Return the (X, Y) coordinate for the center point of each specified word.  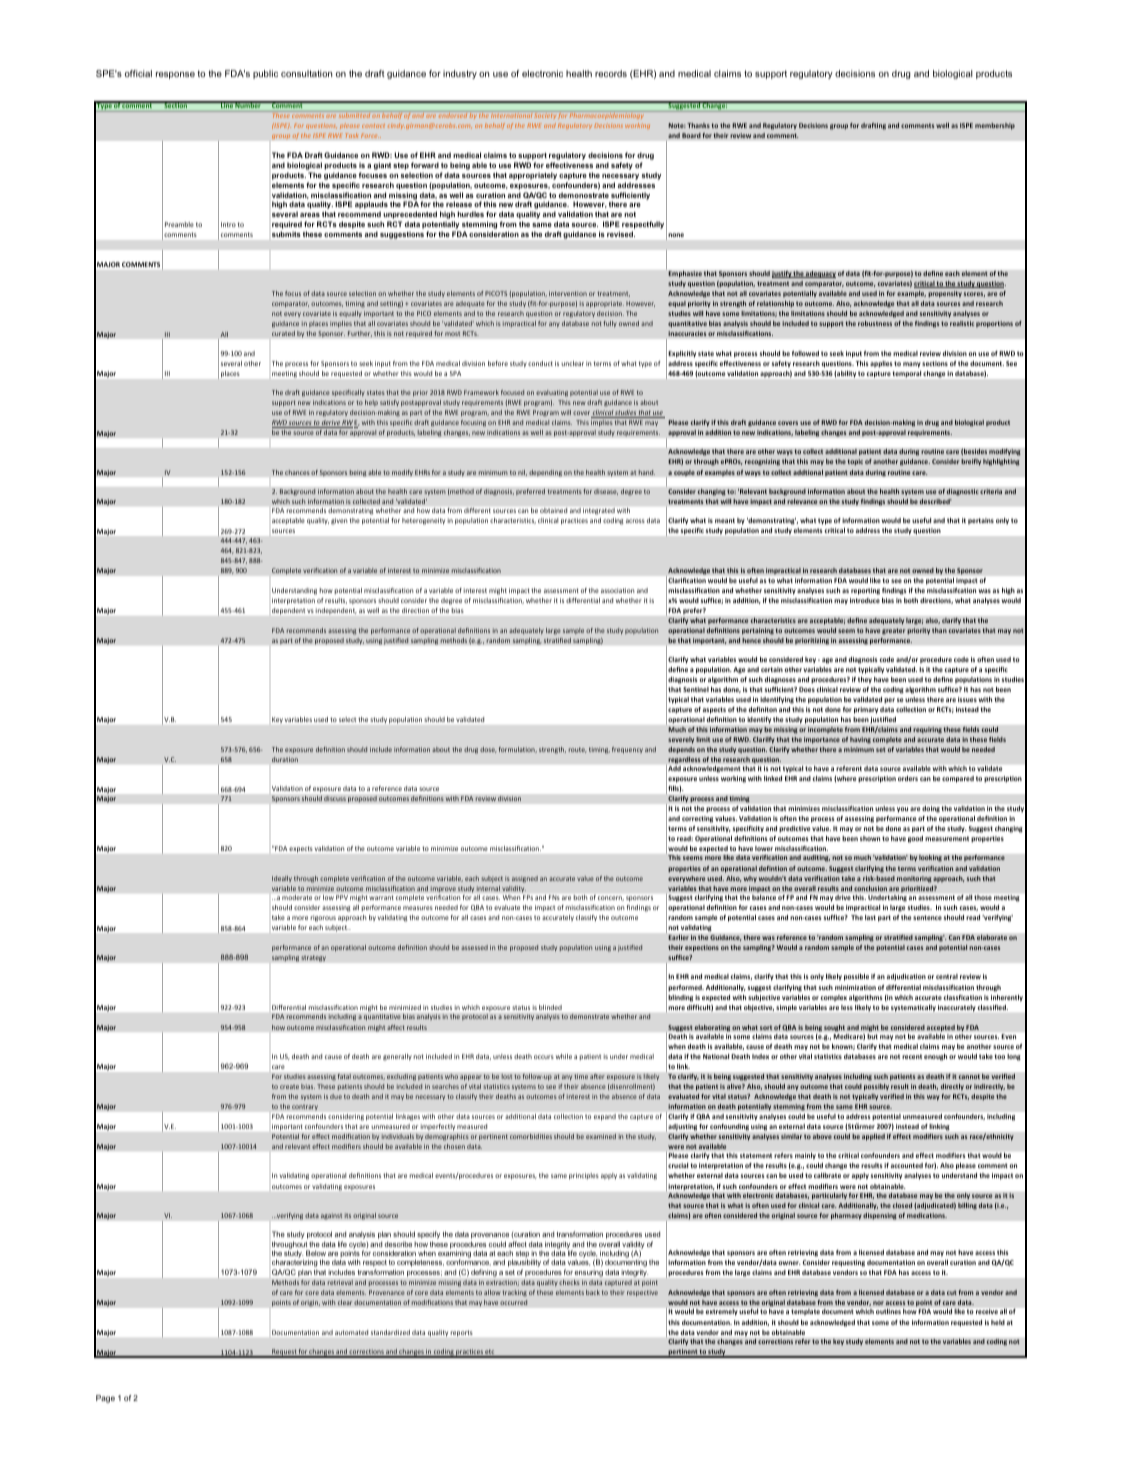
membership (995, 126)
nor (878, 1303)
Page (105, 1399)
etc (490, 1353)
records (611, 73)
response (175, 75)
